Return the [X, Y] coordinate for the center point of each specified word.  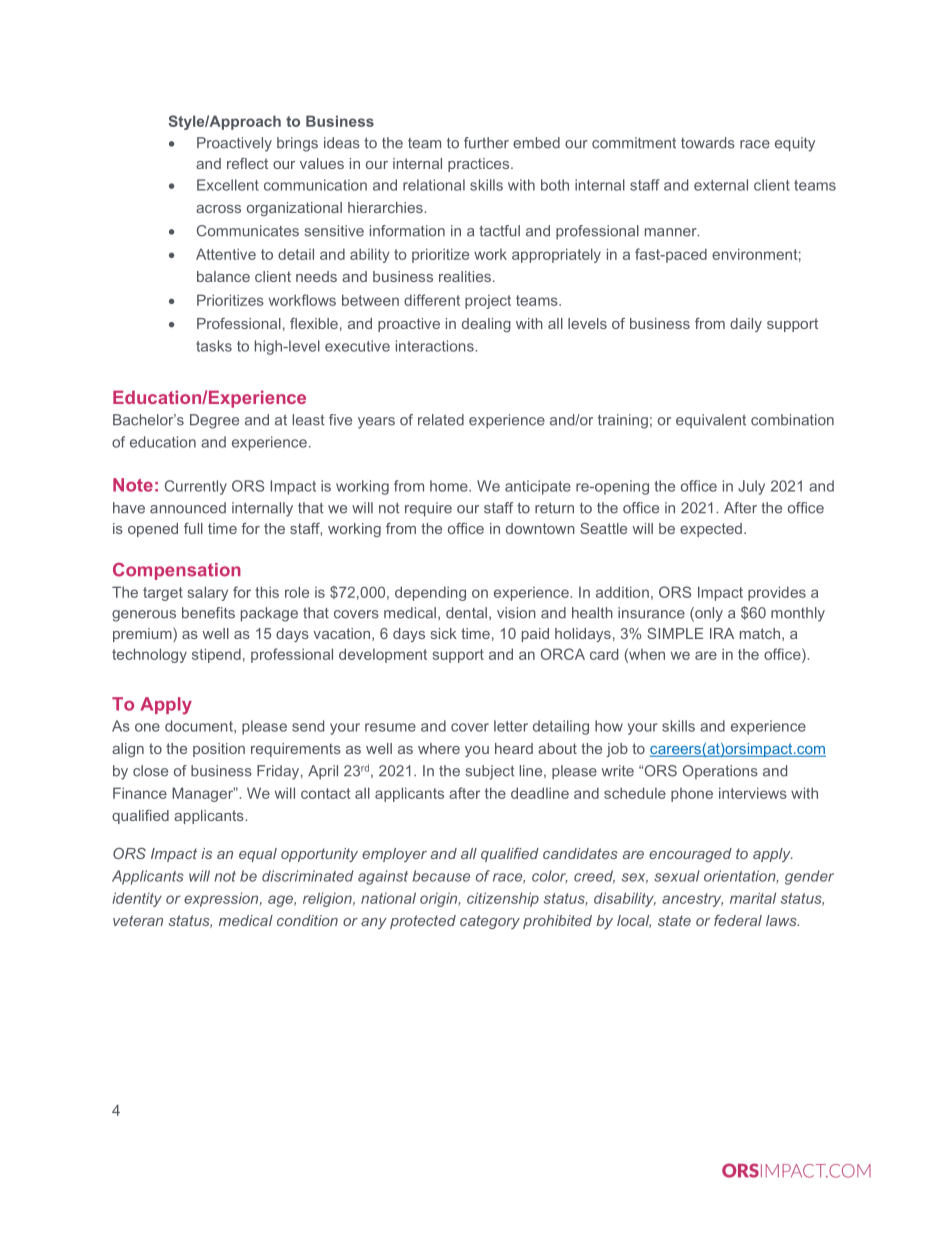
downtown [540, 528]
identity [137, 899]
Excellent [228, 185]
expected [711, 530]
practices [480, 165]
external [721, 185]
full [193, 528]
